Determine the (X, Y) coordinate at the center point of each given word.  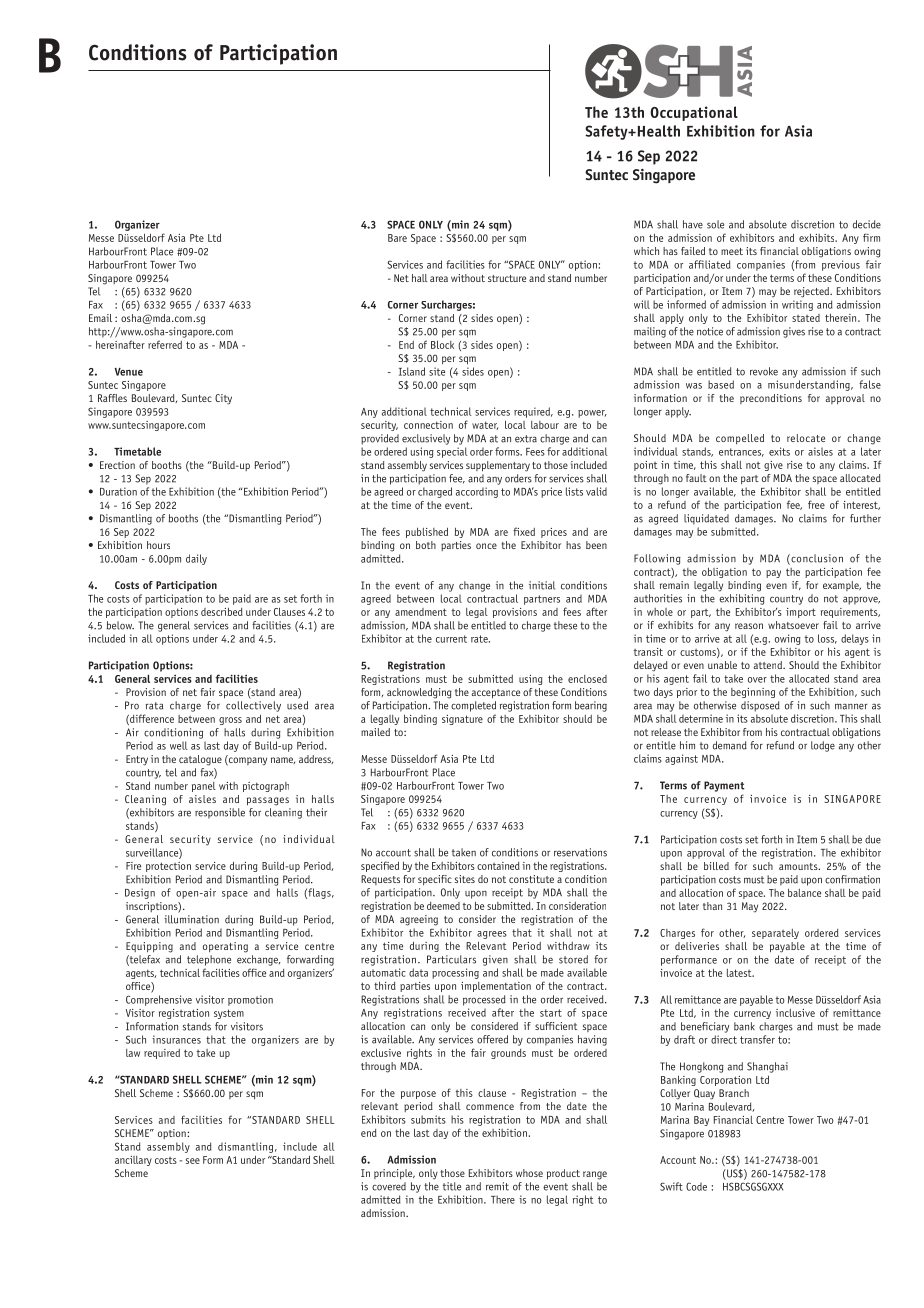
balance (804, 893)
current (451, 639)
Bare (397, 238)
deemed (443, 906)
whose (529, 1173)
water (485, 426)
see (193, 1161)
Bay (701, 1121)
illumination (191, 919)
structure (507, 278)
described (222, 611)
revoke (764, 371)
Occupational (694, 113)
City (223, 399)
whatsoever (793, 625)
